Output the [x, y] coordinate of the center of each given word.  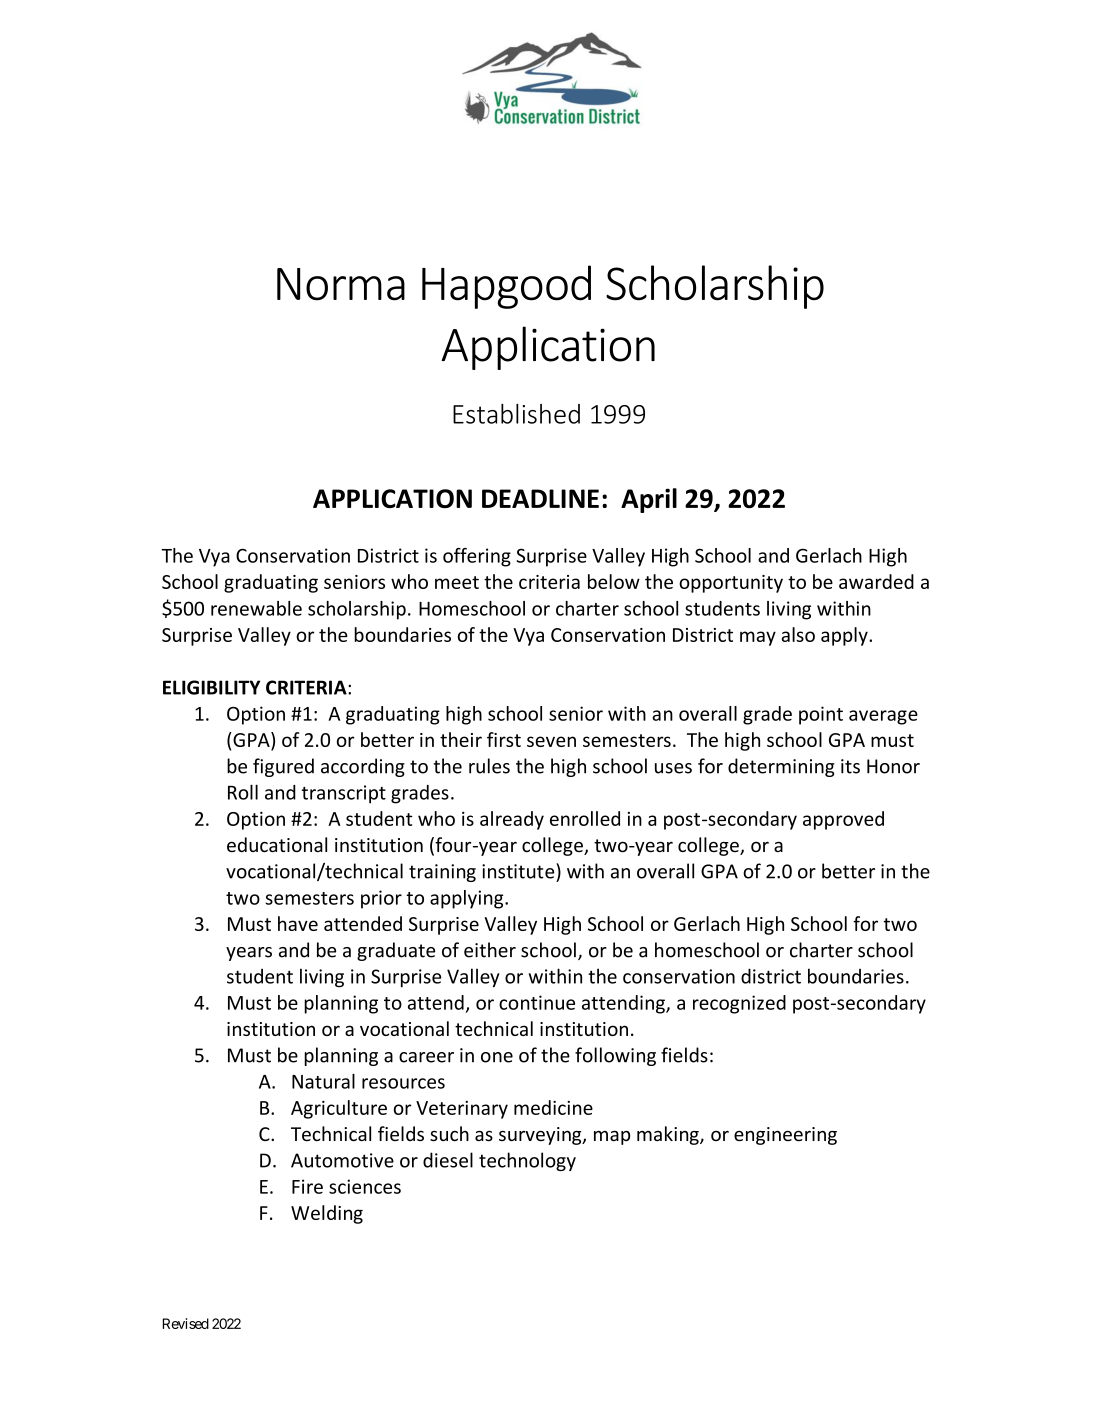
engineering [785, 1136]
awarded [876, 581]
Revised [186, 1323]
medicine [553, 1107]
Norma [341, 284]
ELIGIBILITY [211, 687]
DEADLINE [540, 498]
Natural [323, 1081]
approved [843, 820]
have [298, 923]
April [649, 500]
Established [516, 414]
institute [519, 871]
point [821, 715]
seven [551, 741]
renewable [256, 608]
